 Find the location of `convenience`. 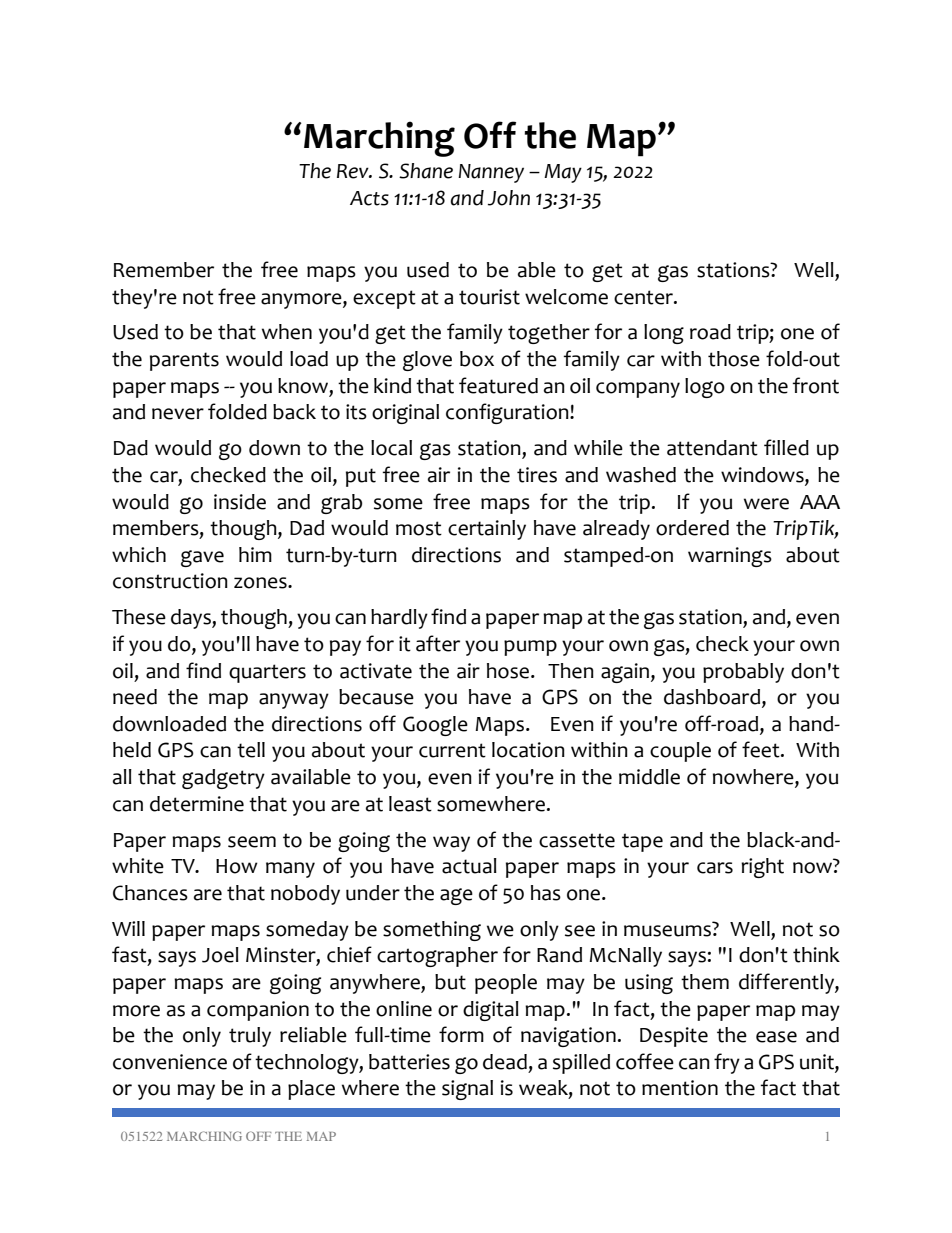

convenience is located at coordinates (170, 1062).
